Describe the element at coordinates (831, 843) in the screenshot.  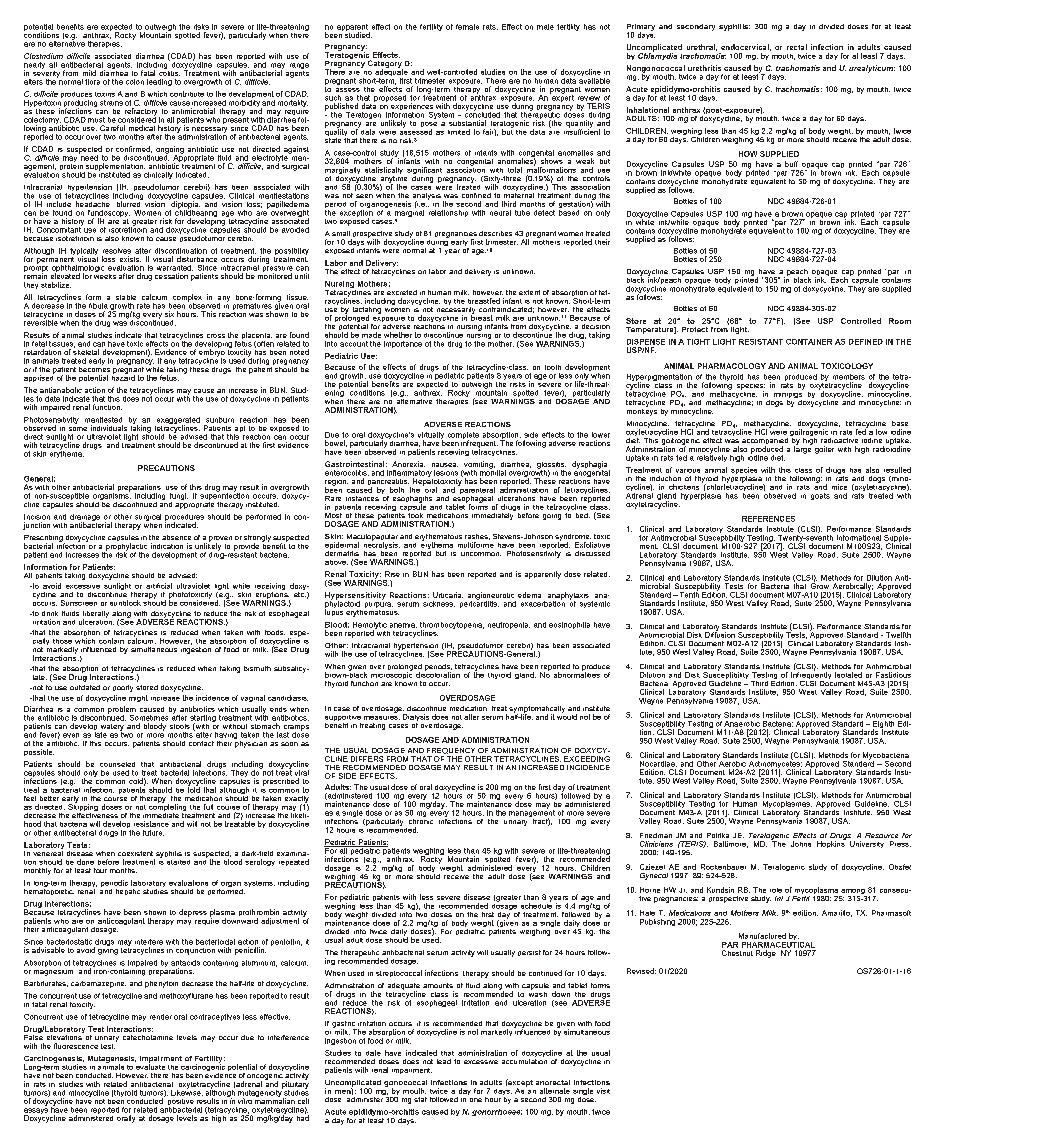
I see `Hopkins` at that location.
